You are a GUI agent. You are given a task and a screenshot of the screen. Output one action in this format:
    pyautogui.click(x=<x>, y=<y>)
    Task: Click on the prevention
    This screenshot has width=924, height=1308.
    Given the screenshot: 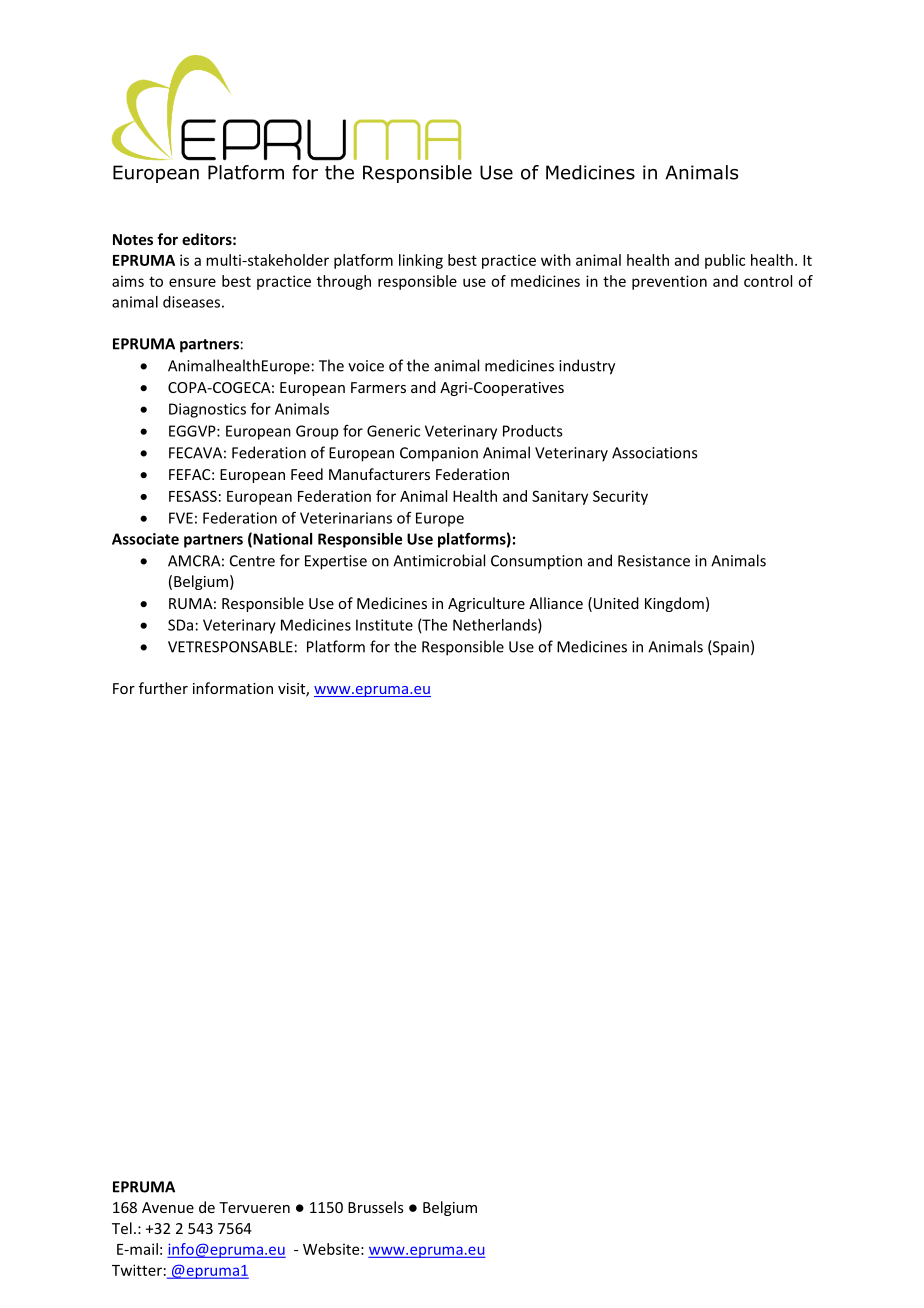 What is the action you would take?
    pyautogui.click(x=669, y=282)
